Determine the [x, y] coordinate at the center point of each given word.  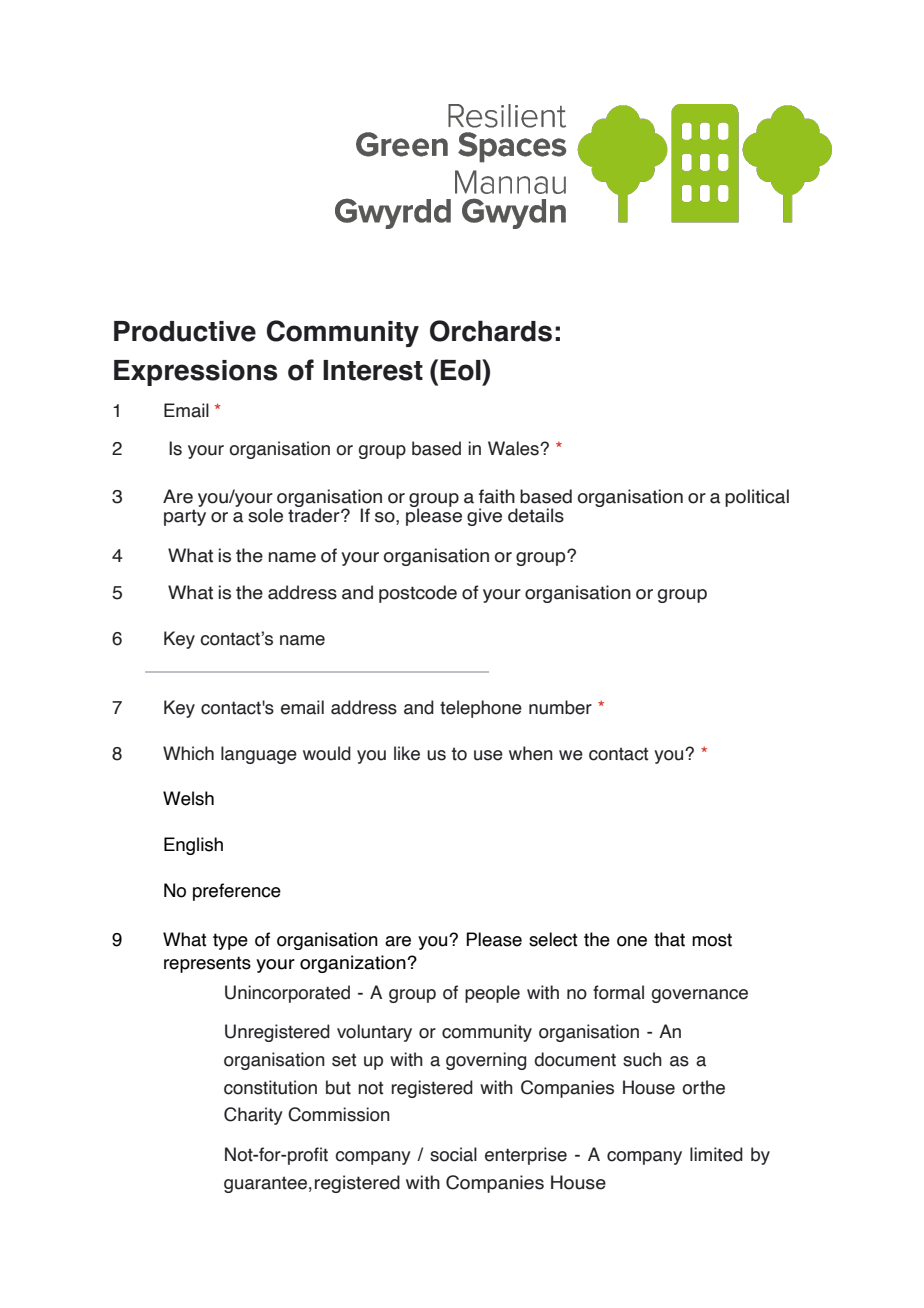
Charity [253, 1116]
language [259, 755]
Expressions [196, 373]
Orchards [491, 331]
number [560, 707]
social [453, 1154]
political [757, 498]
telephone [481, 709]
